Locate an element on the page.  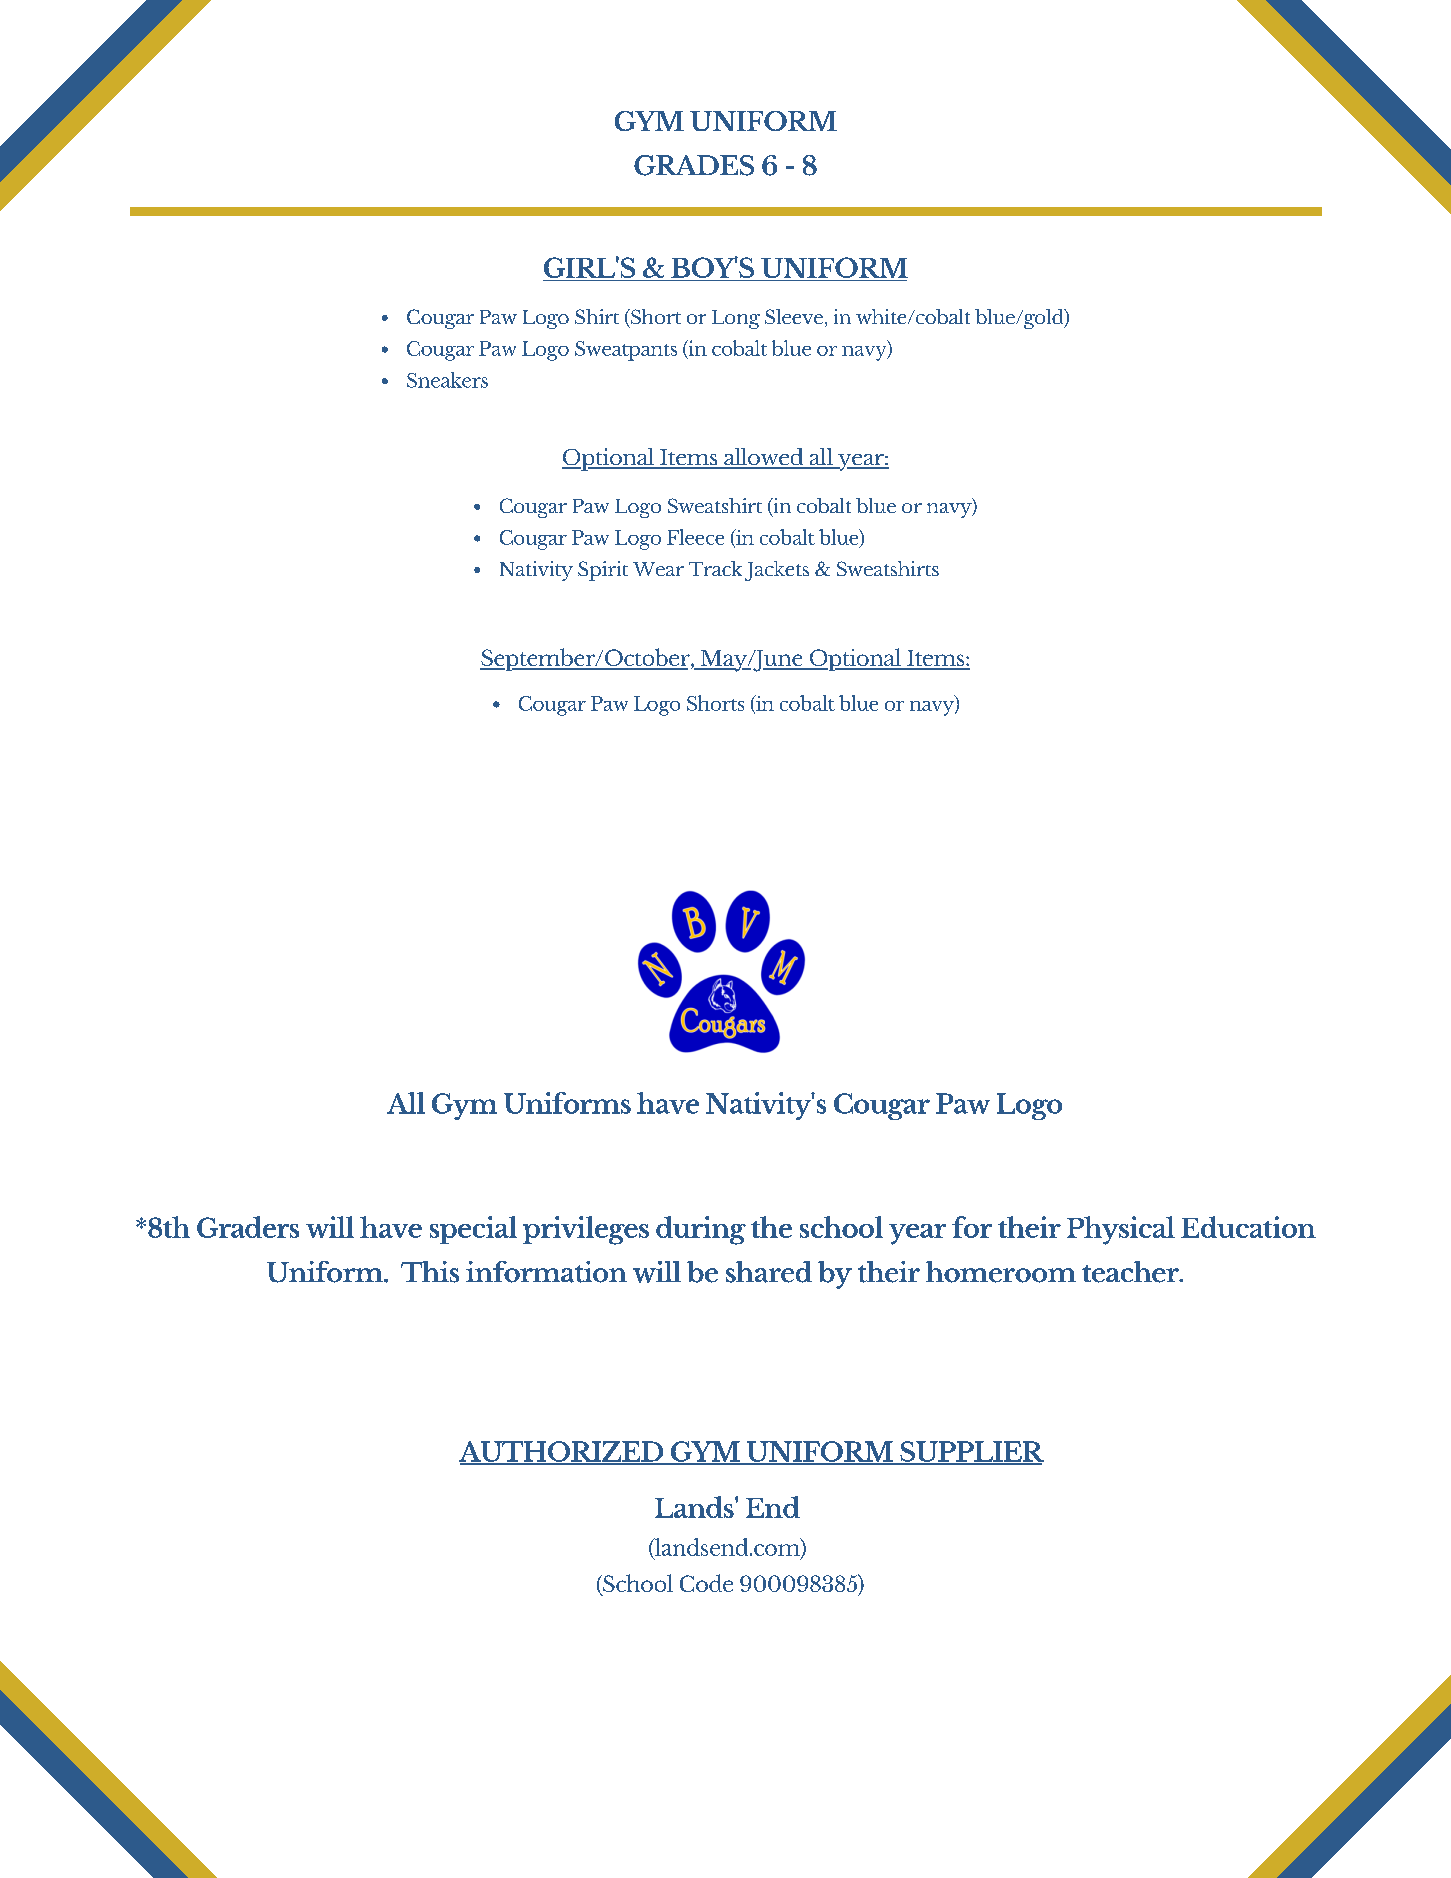
special is located at coordinates (473, 1230).
